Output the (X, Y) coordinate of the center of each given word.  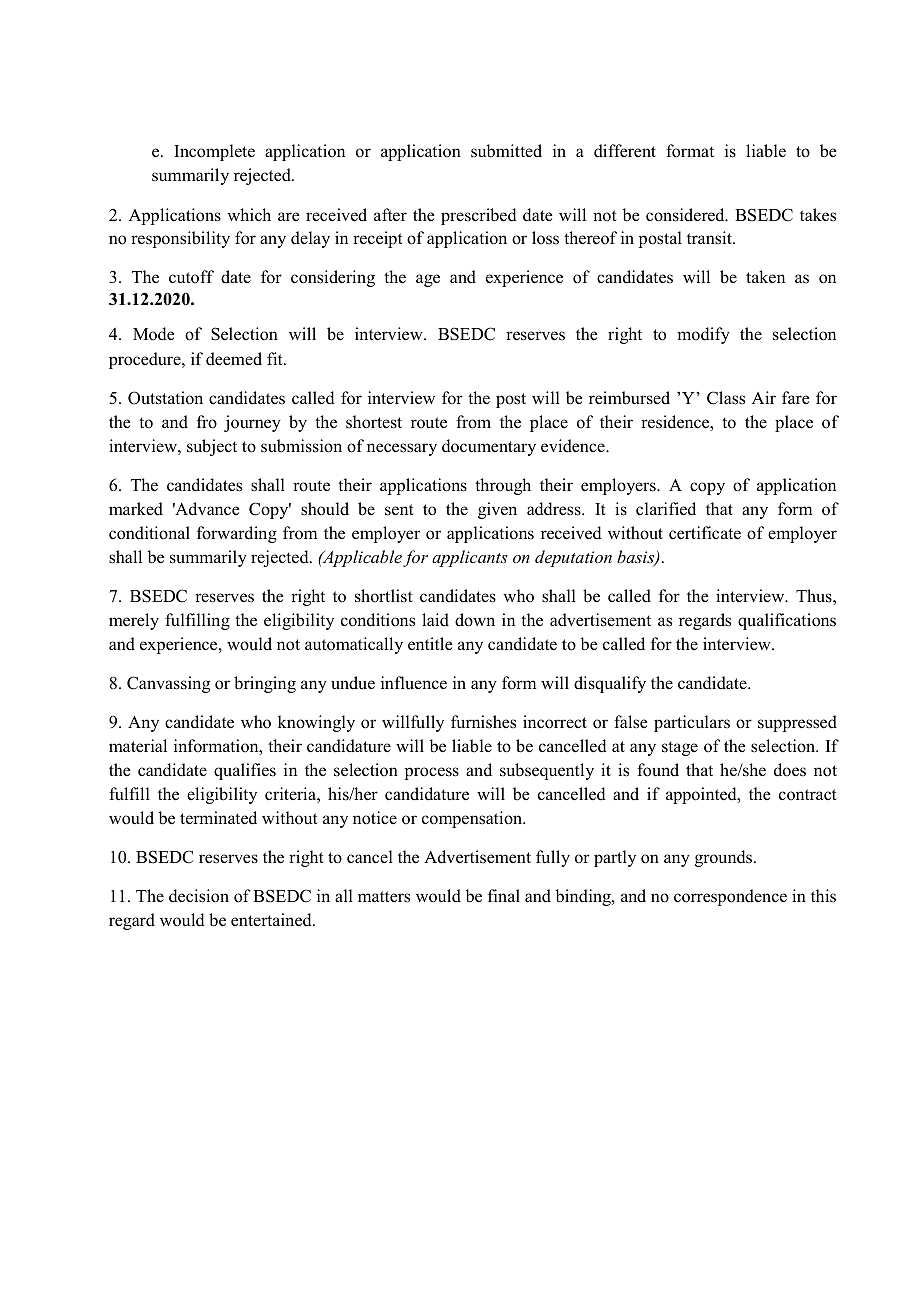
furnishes (483, 722)
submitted (506, 151)
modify (703, 335)
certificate (705, 533)
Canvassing (168, 684)
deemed (234, 359)
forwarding (237, 534)
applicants (470, 558)
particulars (692, 723)
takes (818, 215)
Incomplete (214, 152)
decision (199, 896)
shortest (374, 422)
